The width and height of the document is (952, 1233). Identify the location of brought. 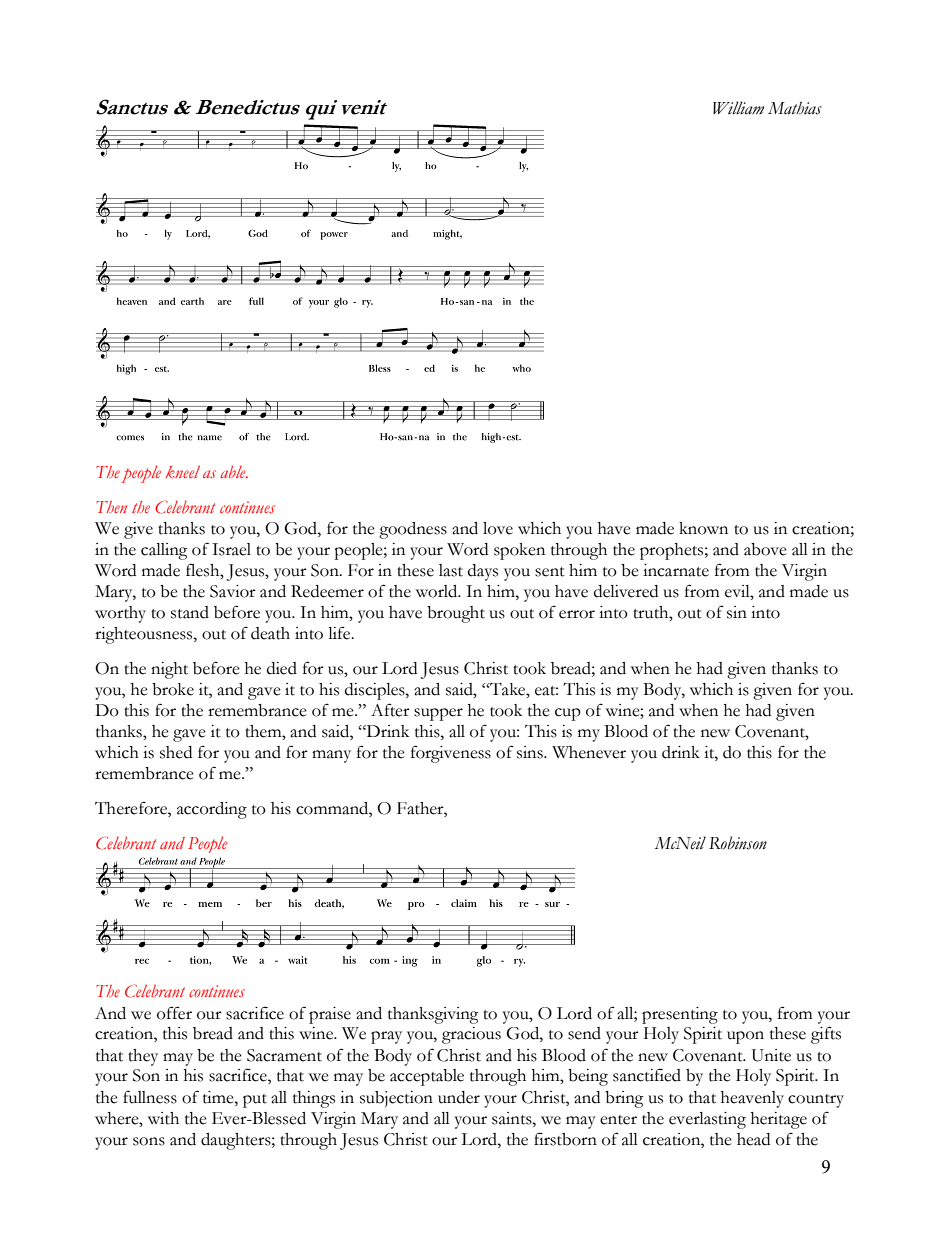
(456, 614).
